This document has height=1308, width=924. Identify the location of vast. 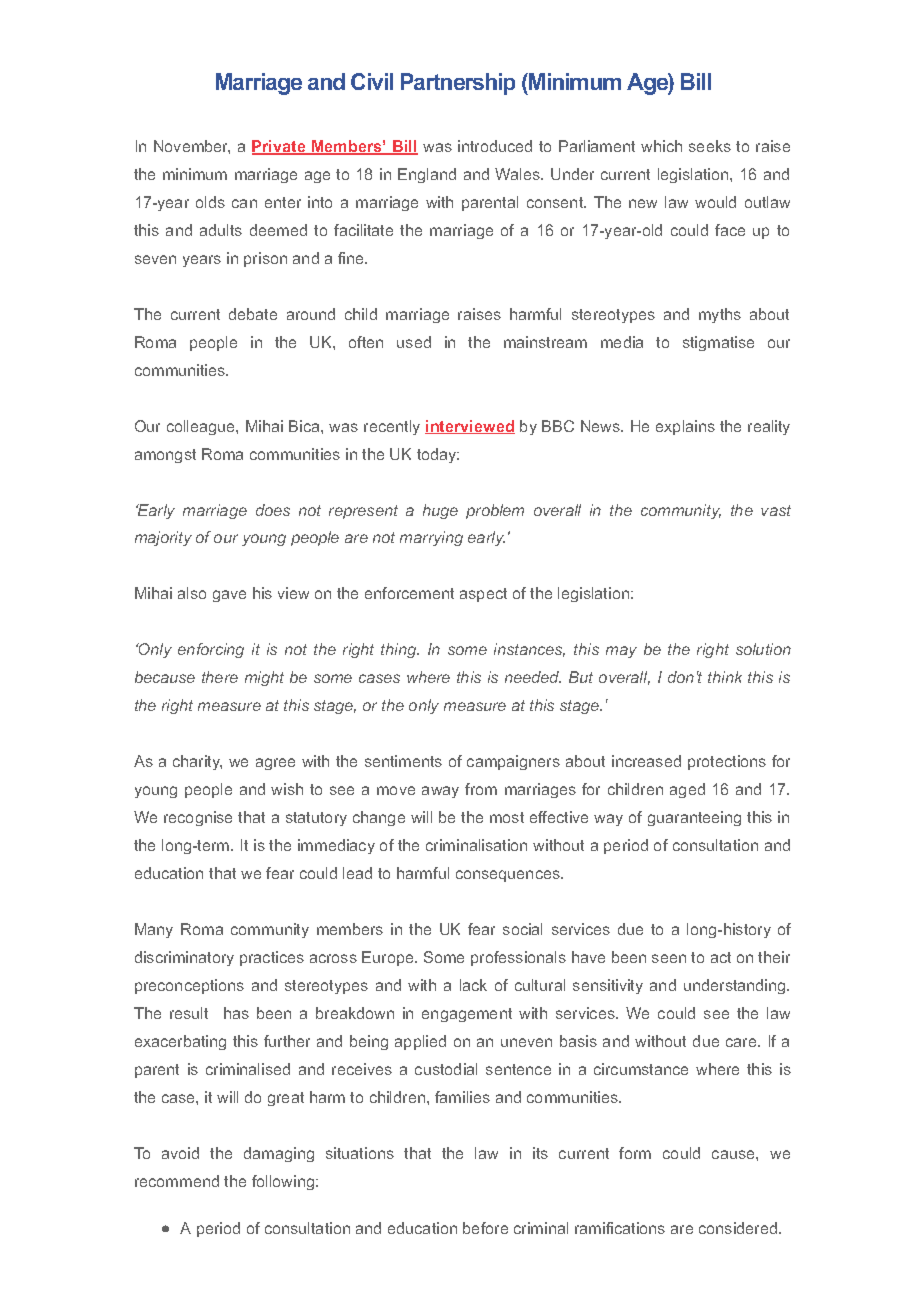
(776, 510).
